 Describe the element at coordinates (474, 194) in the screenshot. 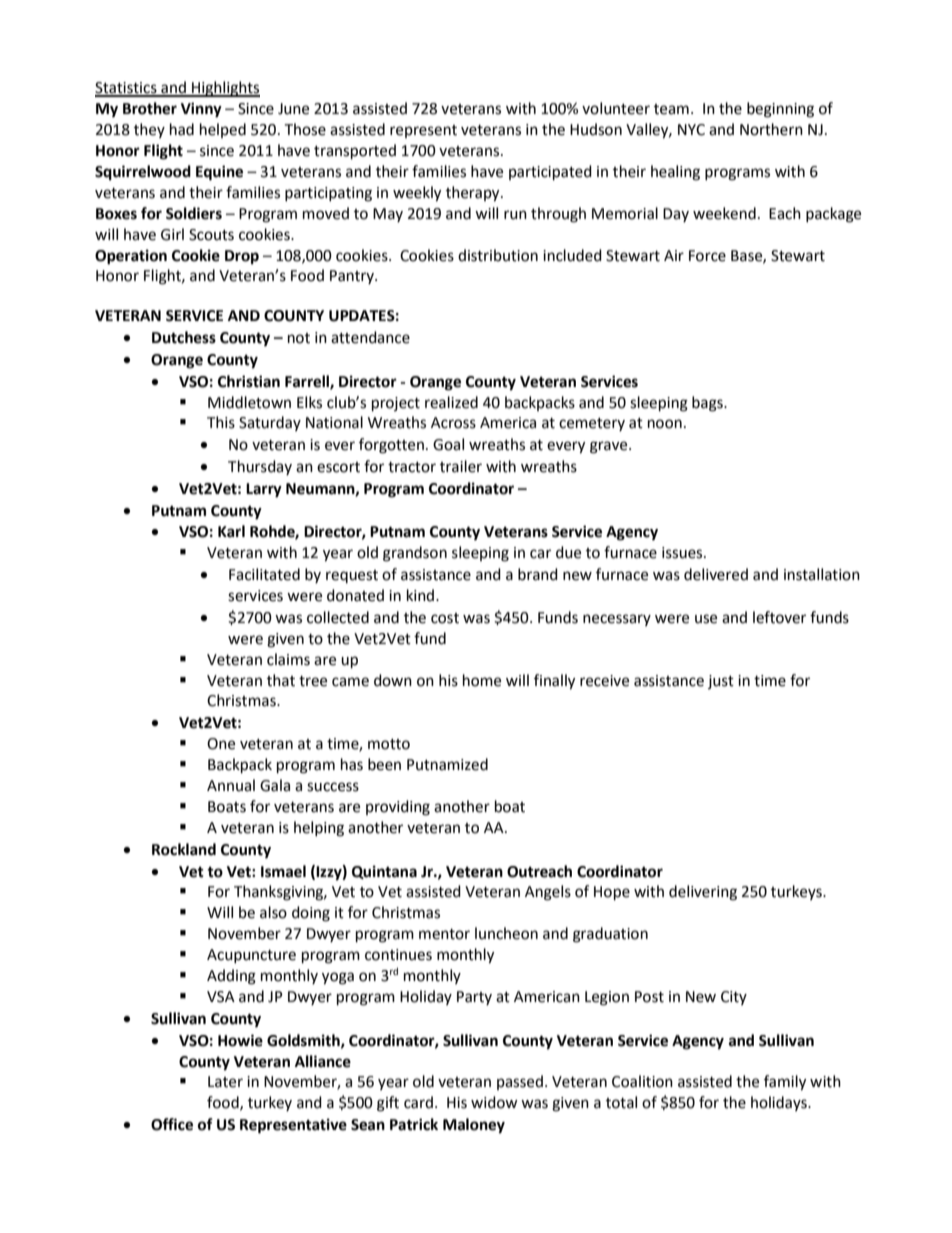

I see `therapy` at that location.
